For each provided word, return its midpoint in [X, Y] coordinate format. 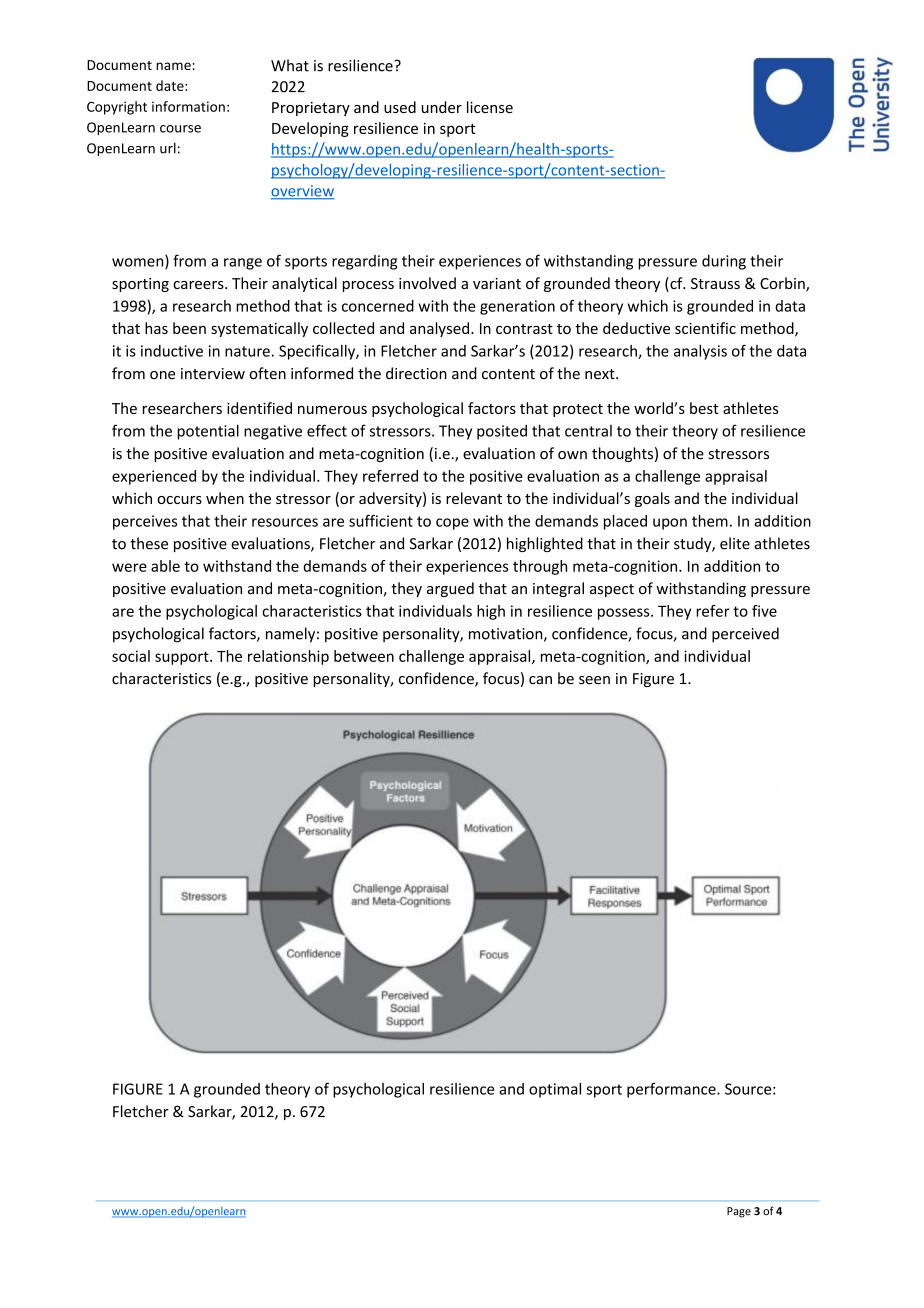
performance [672, 1090]
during [724, 262]
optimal [555, 1090]
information [188, 106]
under [441, 107]
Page [739, 1212]
